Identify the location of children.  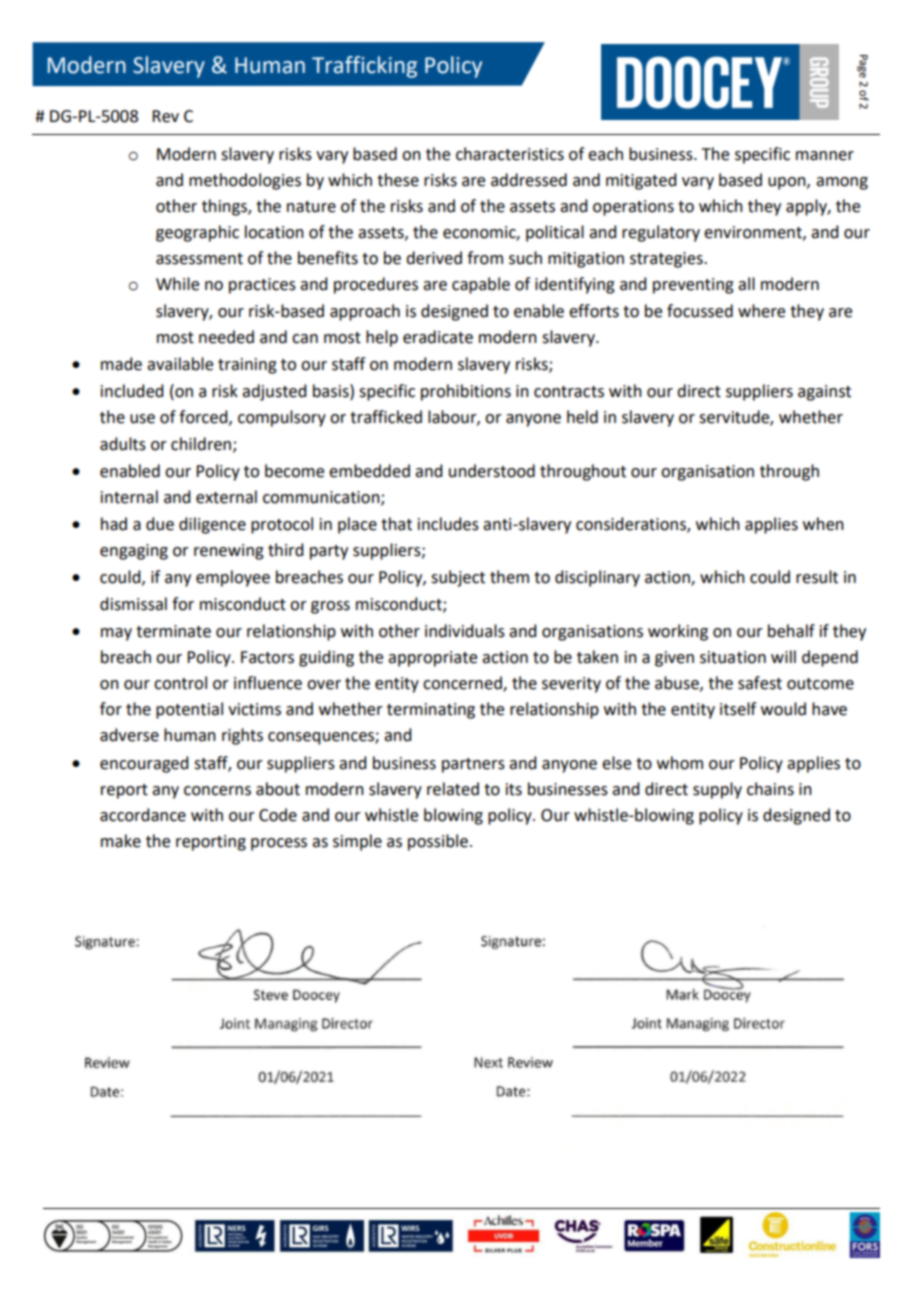
(202, 444).
